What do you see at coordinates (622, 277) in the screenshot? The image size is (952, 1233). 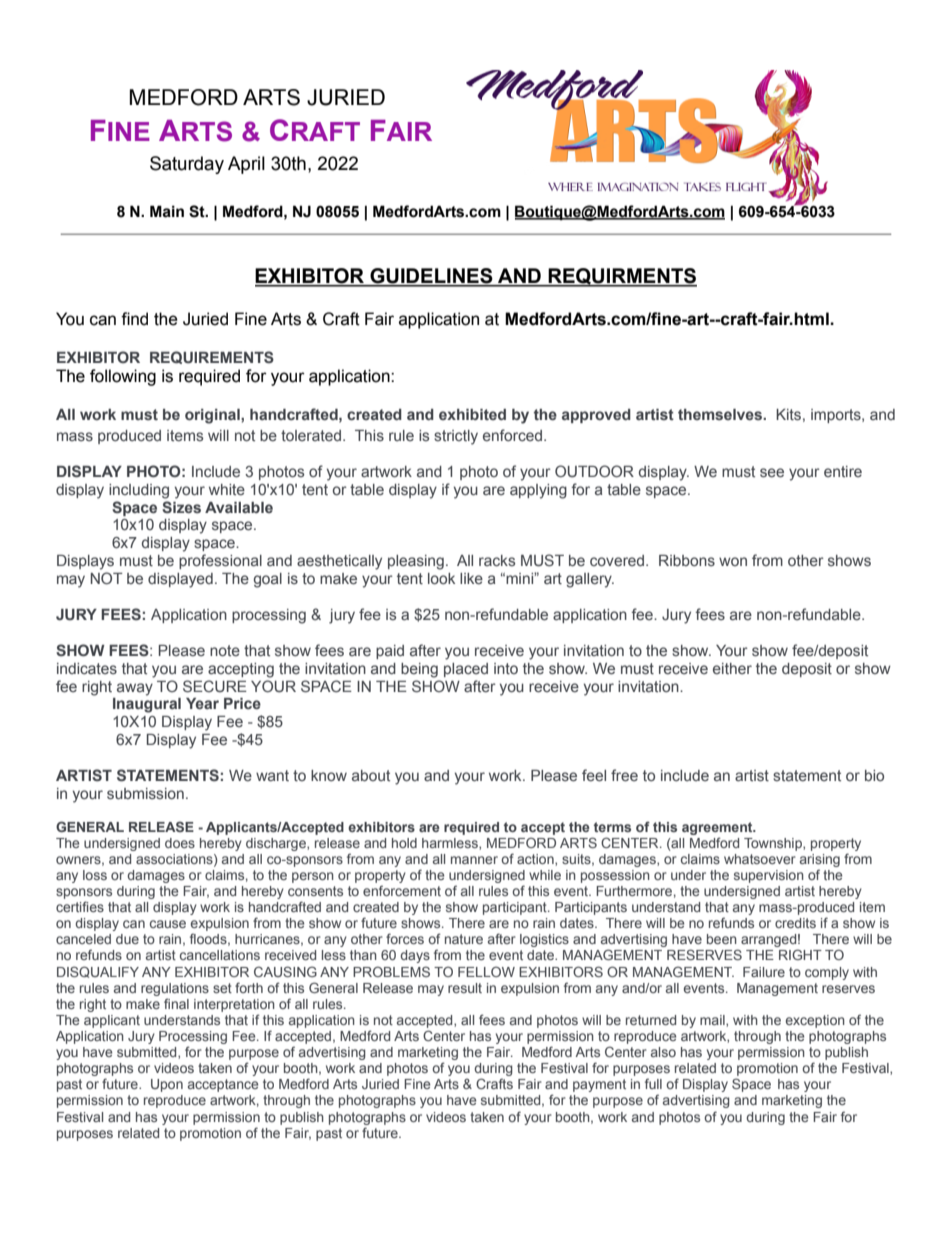 I see `REQUIRMENTS` at bounding box center [622, 277].
